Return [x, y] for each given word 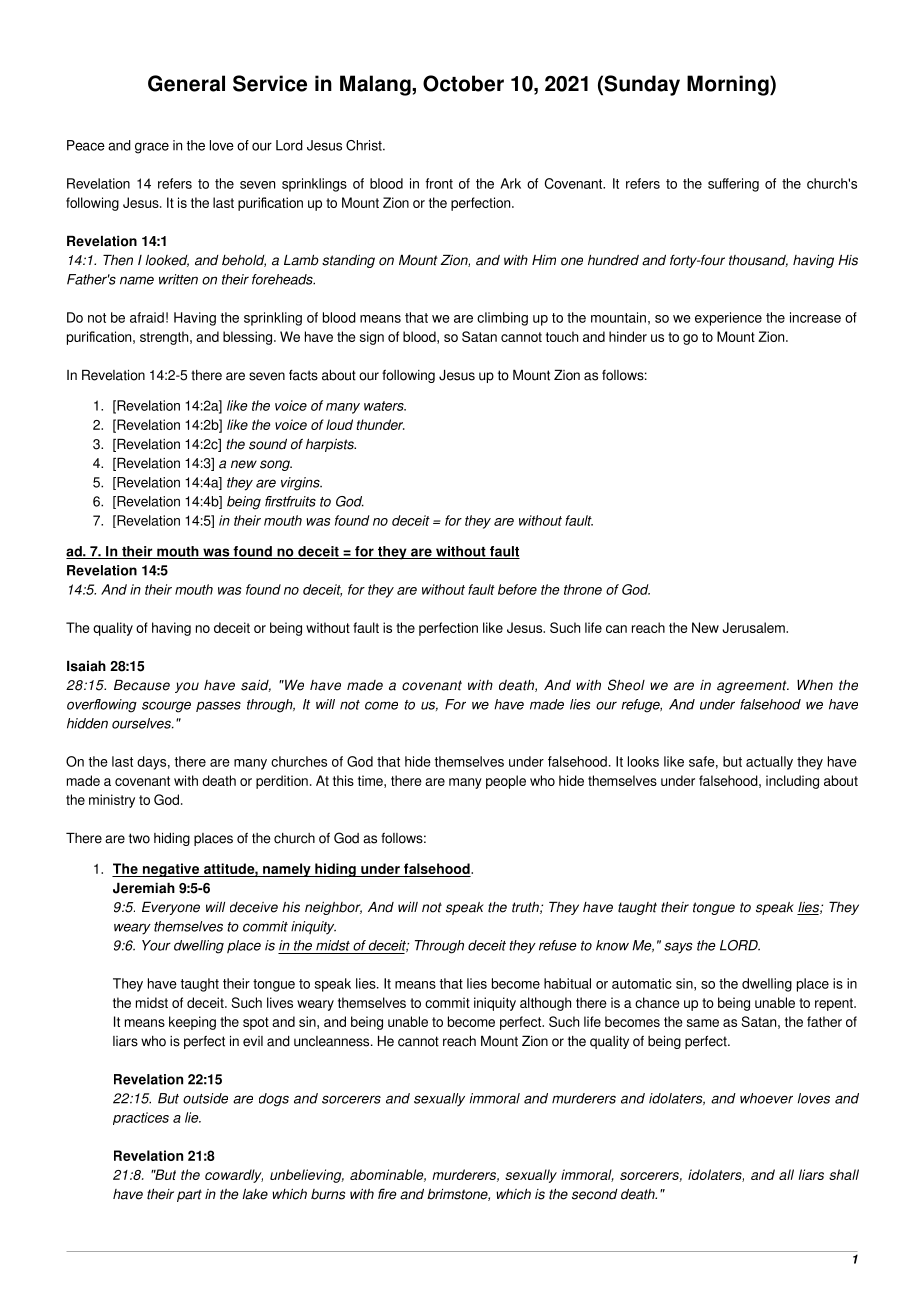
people [506, 782]
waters [385, 406]
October [463, 83]
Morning [729, 85]
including [792, 782]
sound [268, 444]
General [186, 83]
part [189, 1195]
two [139, 838]
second [595, 1194]
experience [728, 319]
